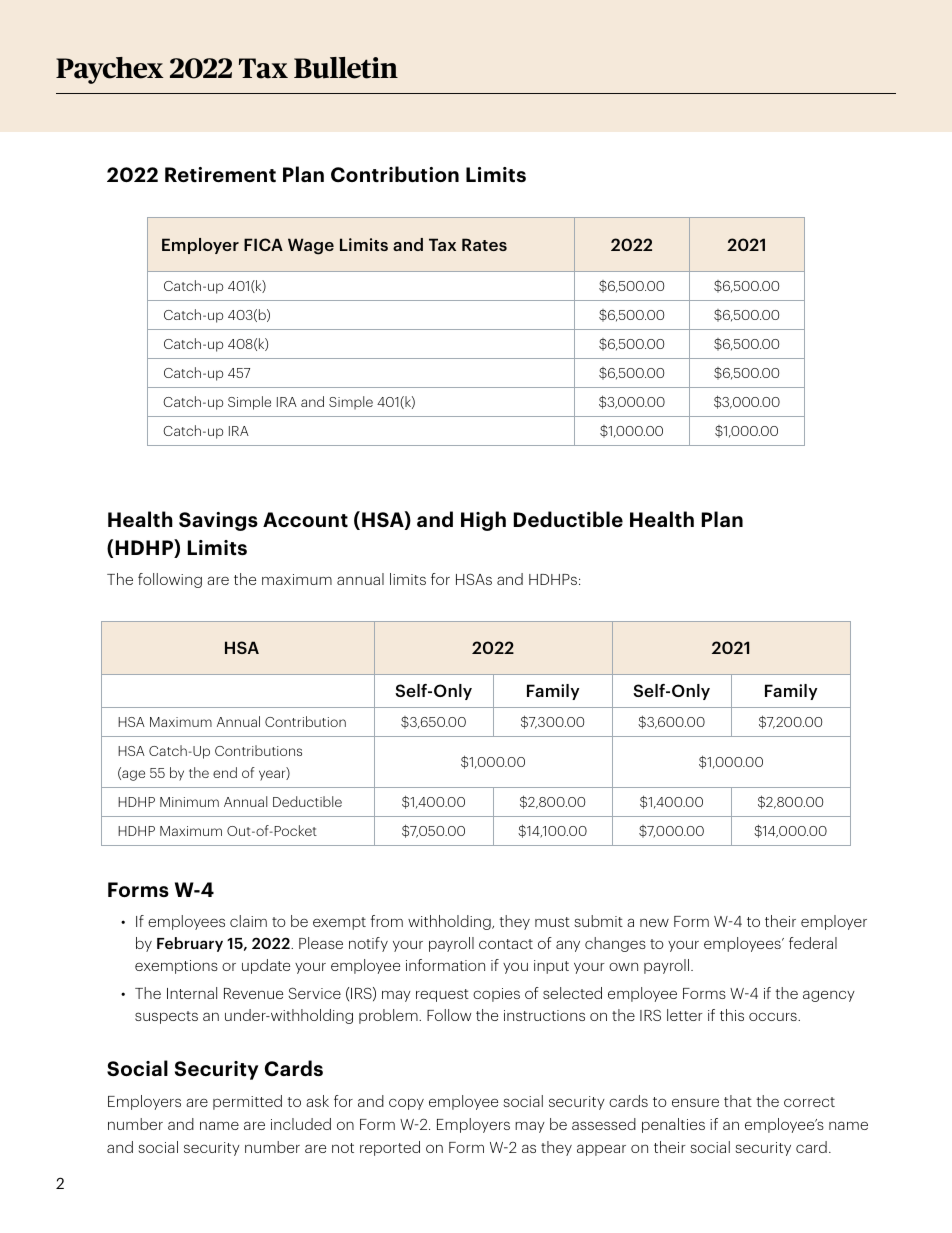  Describe the element at coordinates (218, 521) in the screenshot. I see `Savings` at that location.
